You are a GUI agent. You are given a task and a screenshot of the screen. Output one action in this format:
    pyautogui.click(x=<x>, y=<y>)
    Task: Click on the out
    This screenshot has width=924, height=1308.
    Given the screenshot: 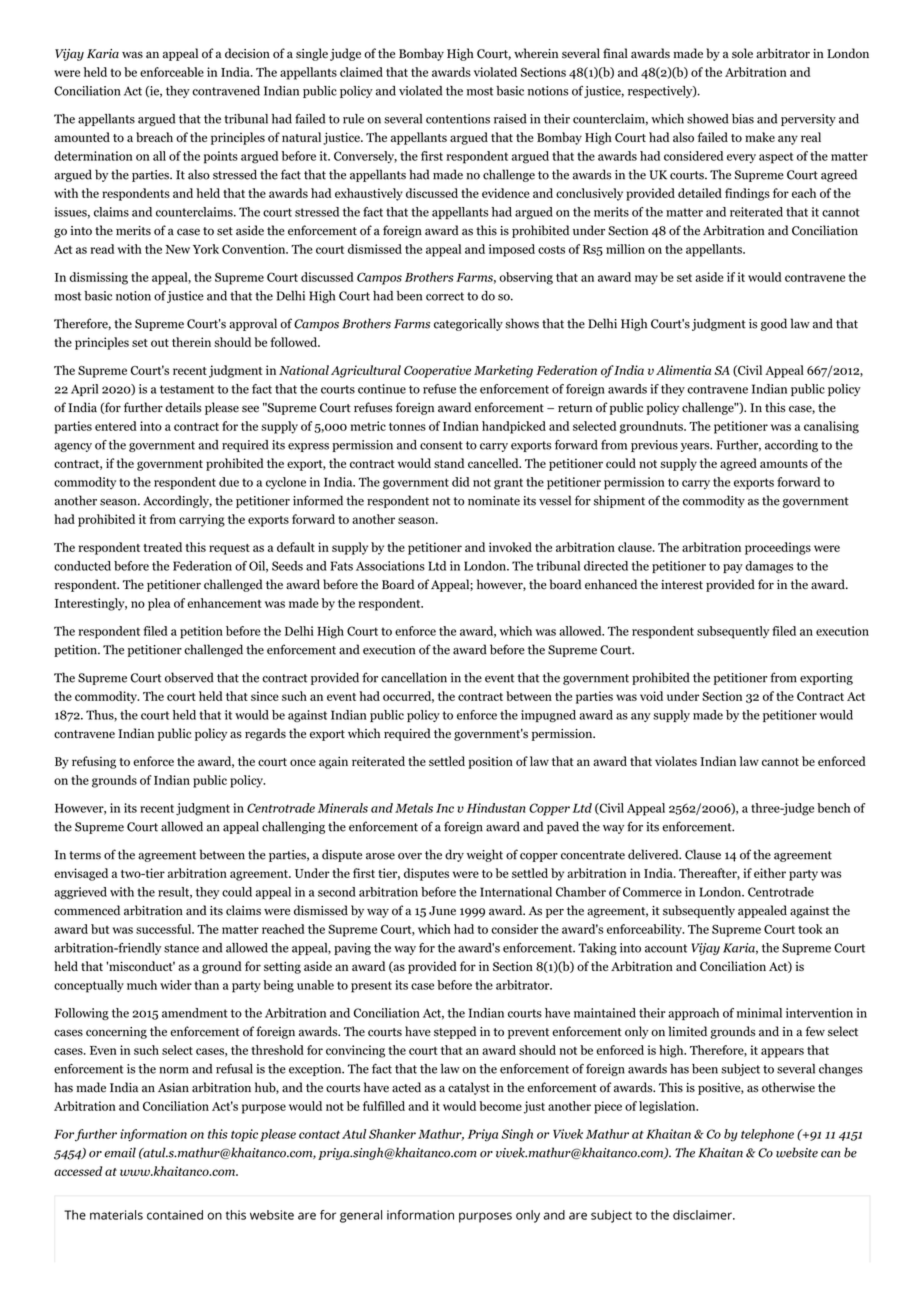 What is the action you would take?
    pyautogui.click(x=160, y=343)
